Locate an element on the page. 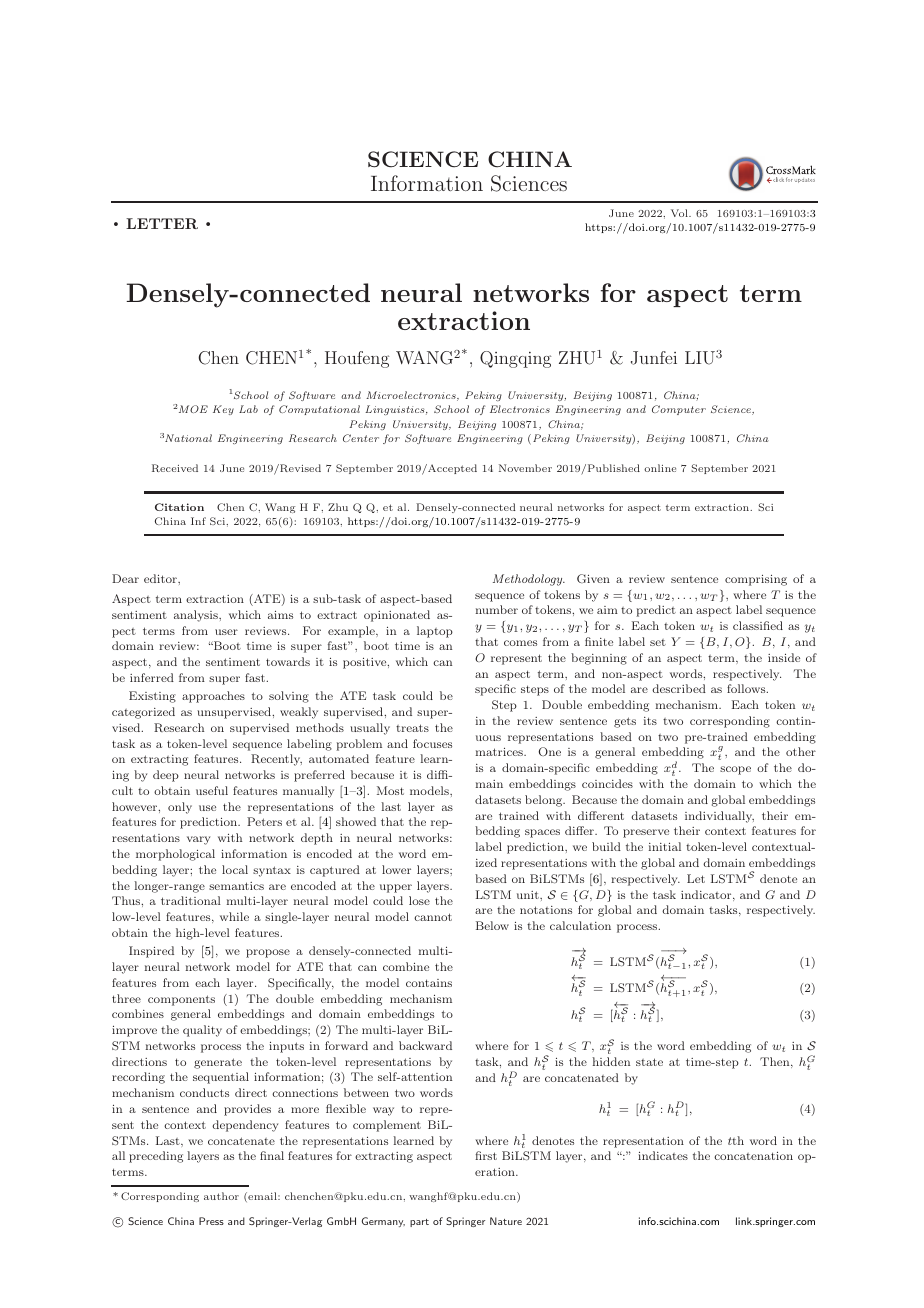 The image size is (924, 1308). Computer is located at coordinates (679, 410).
